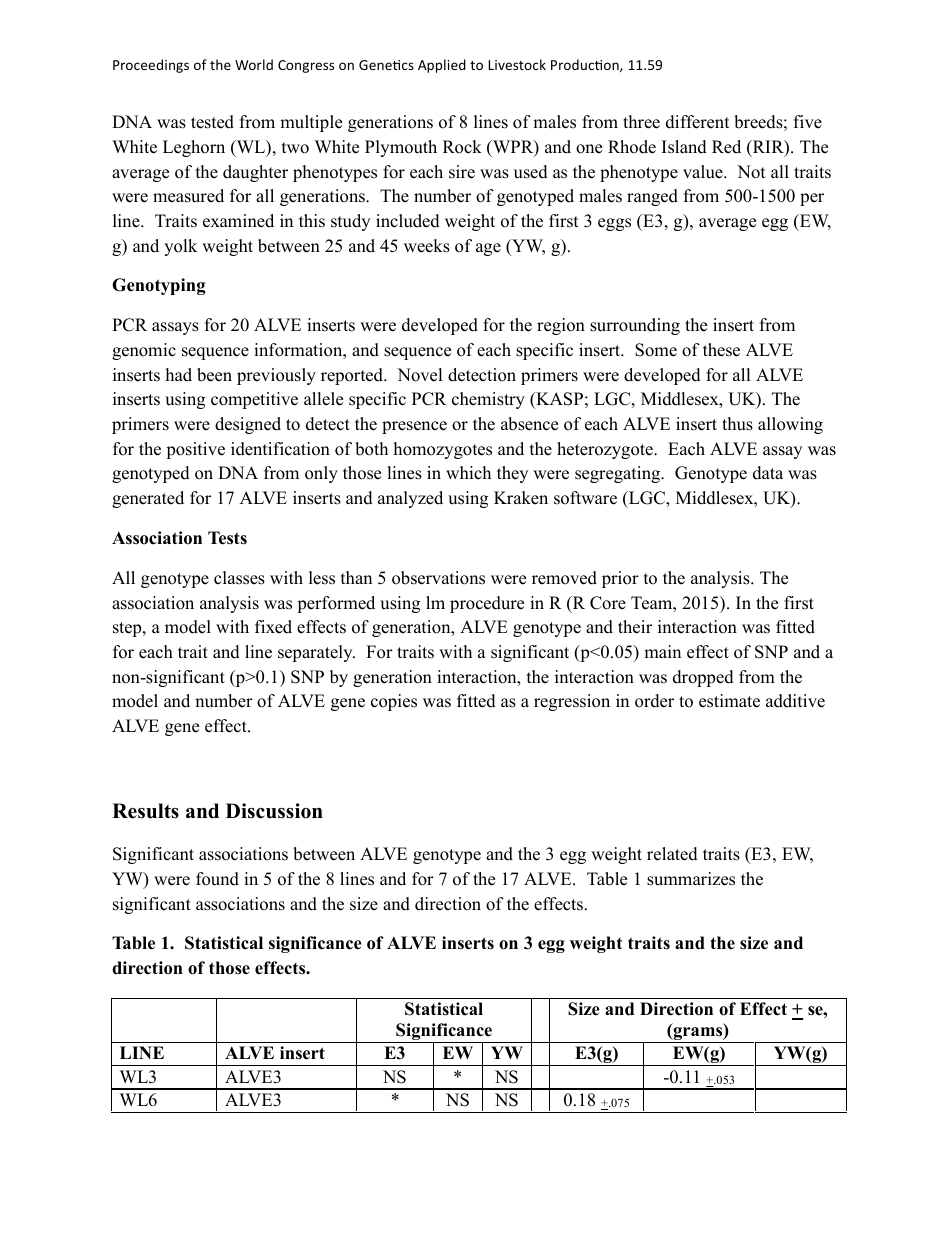  What do you see at coordinates (721, 350) in the screenshot?
I see `these` at bounding box center [721, 350].
